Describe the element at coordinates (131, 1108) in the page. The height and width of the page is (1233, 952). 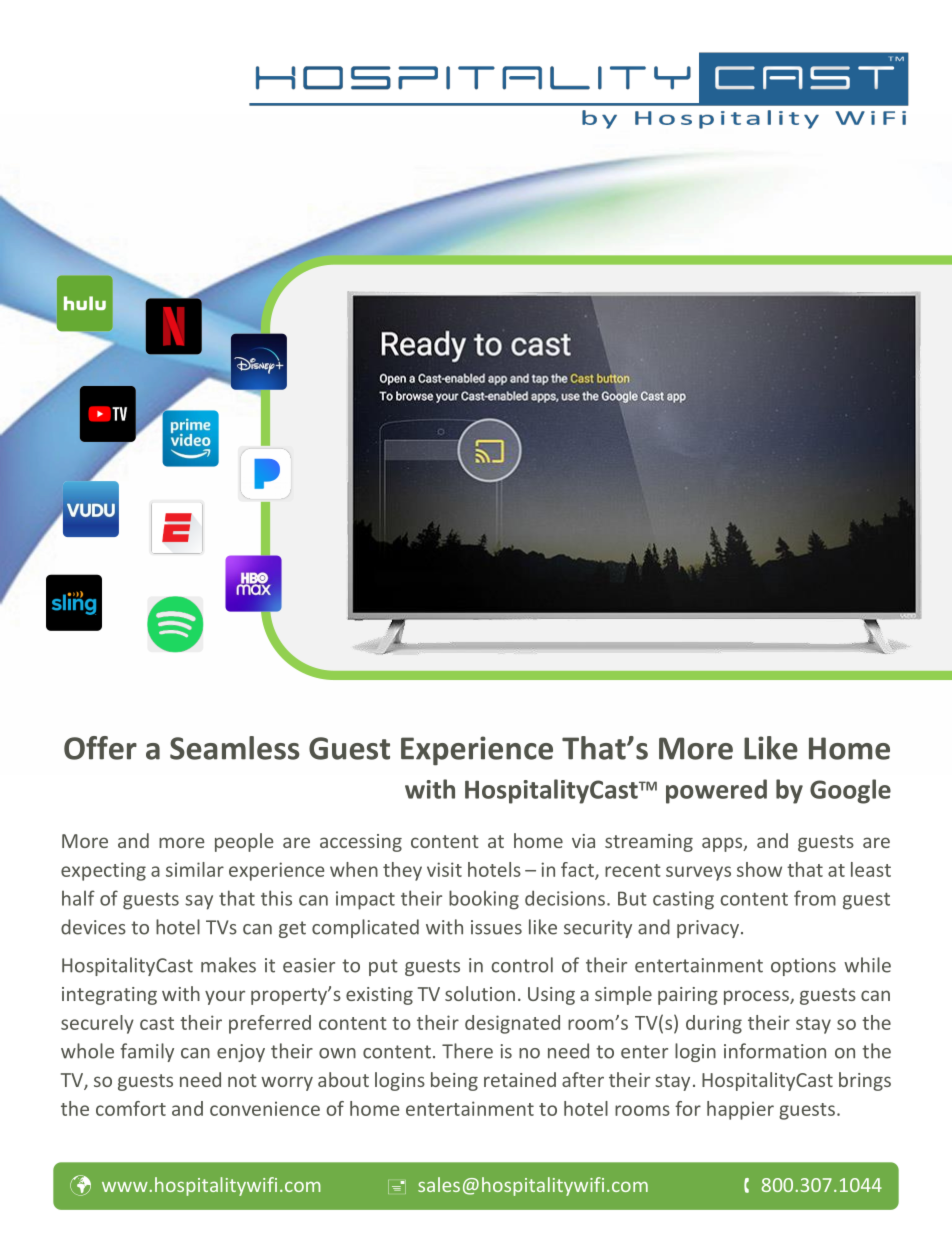
I see `comfort` at that location.
